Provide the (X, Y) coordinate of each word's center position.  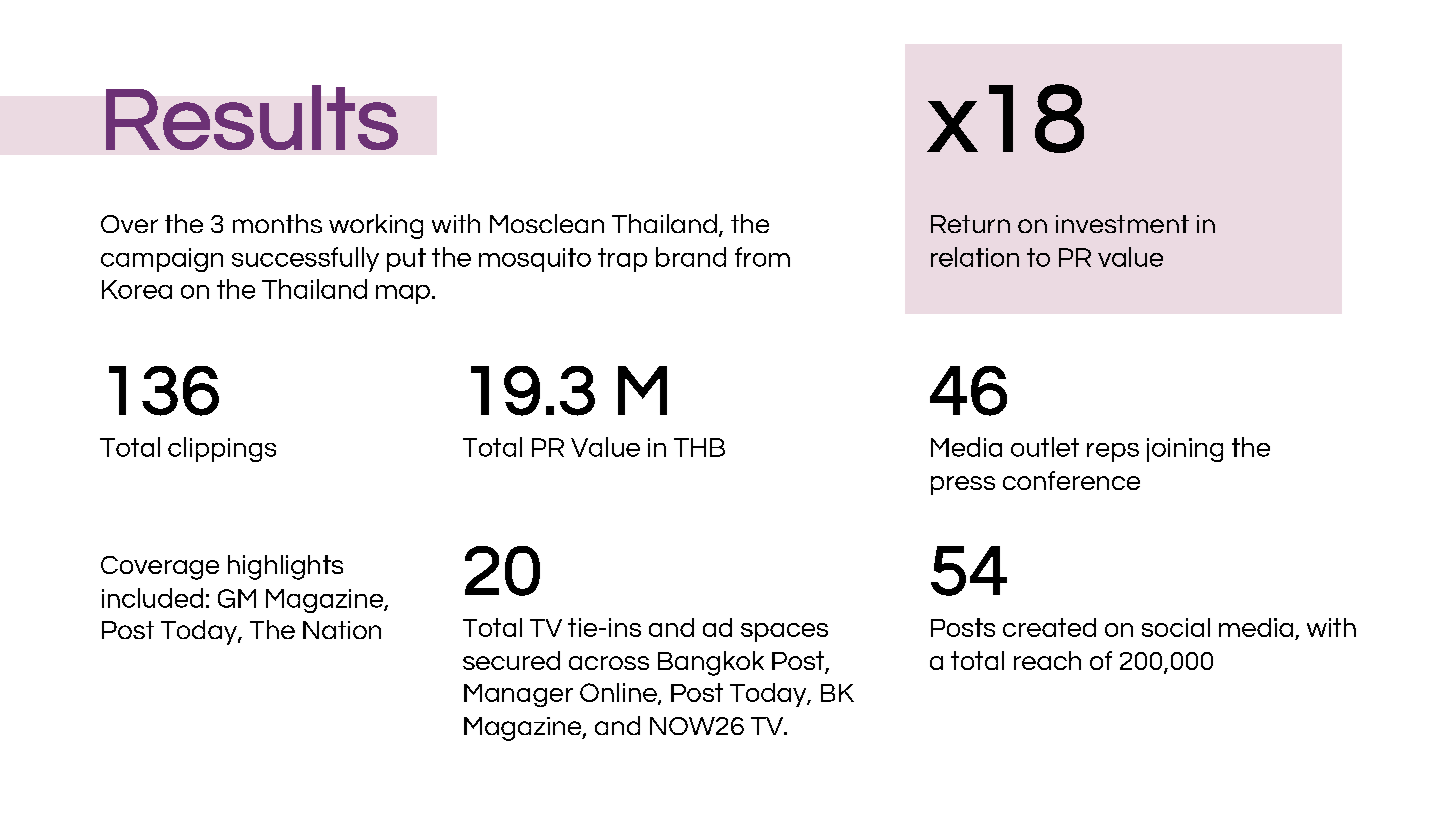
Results (252, 117)
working (376, 226)
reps (1113, 452)
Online (619, 693)
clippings (222, 449)
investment (1122, 224)
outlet (1045, 447)
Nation (342, 630)
